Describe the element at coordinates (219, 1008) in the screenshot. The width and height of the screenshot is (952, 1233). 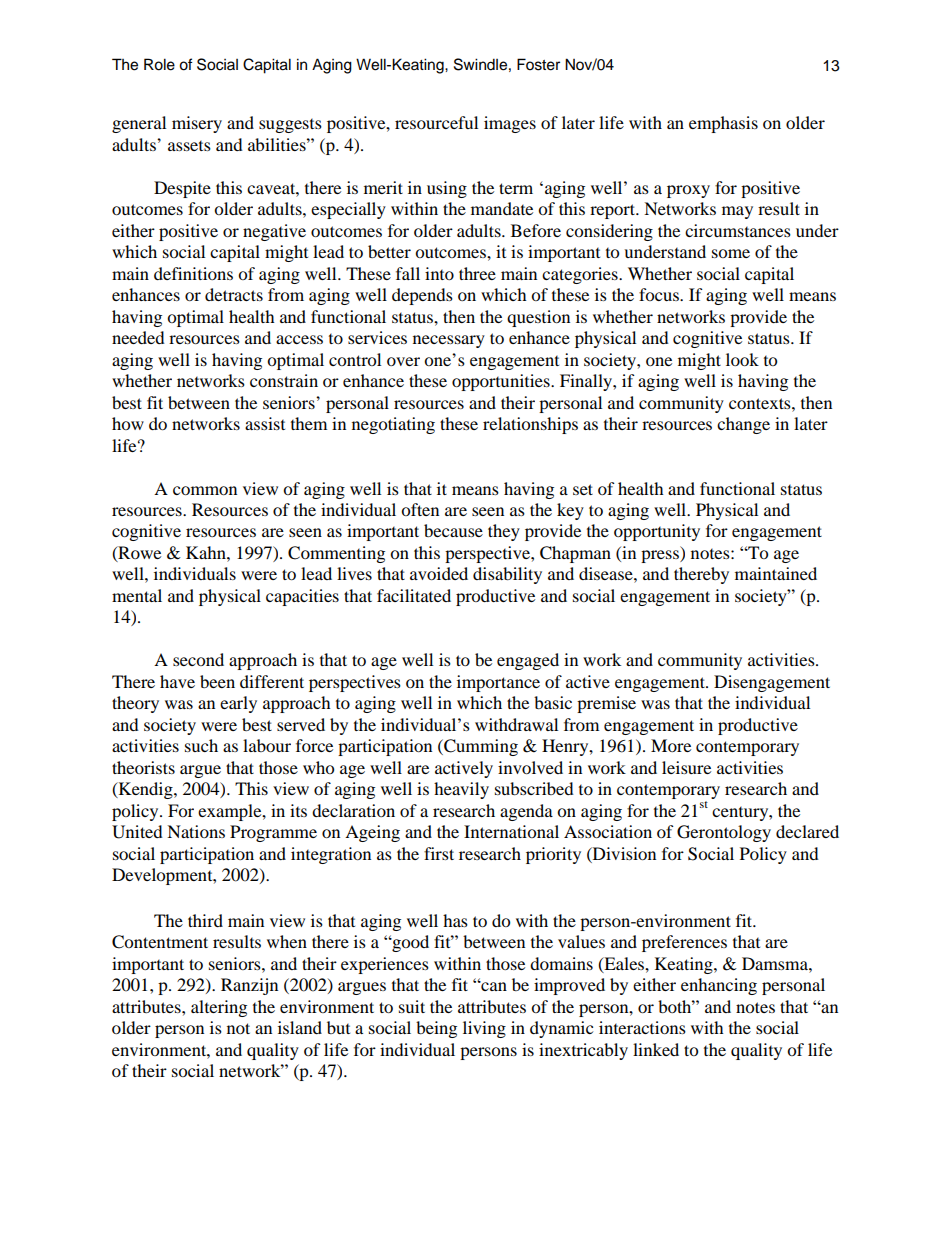
I see `altering` at that location.
